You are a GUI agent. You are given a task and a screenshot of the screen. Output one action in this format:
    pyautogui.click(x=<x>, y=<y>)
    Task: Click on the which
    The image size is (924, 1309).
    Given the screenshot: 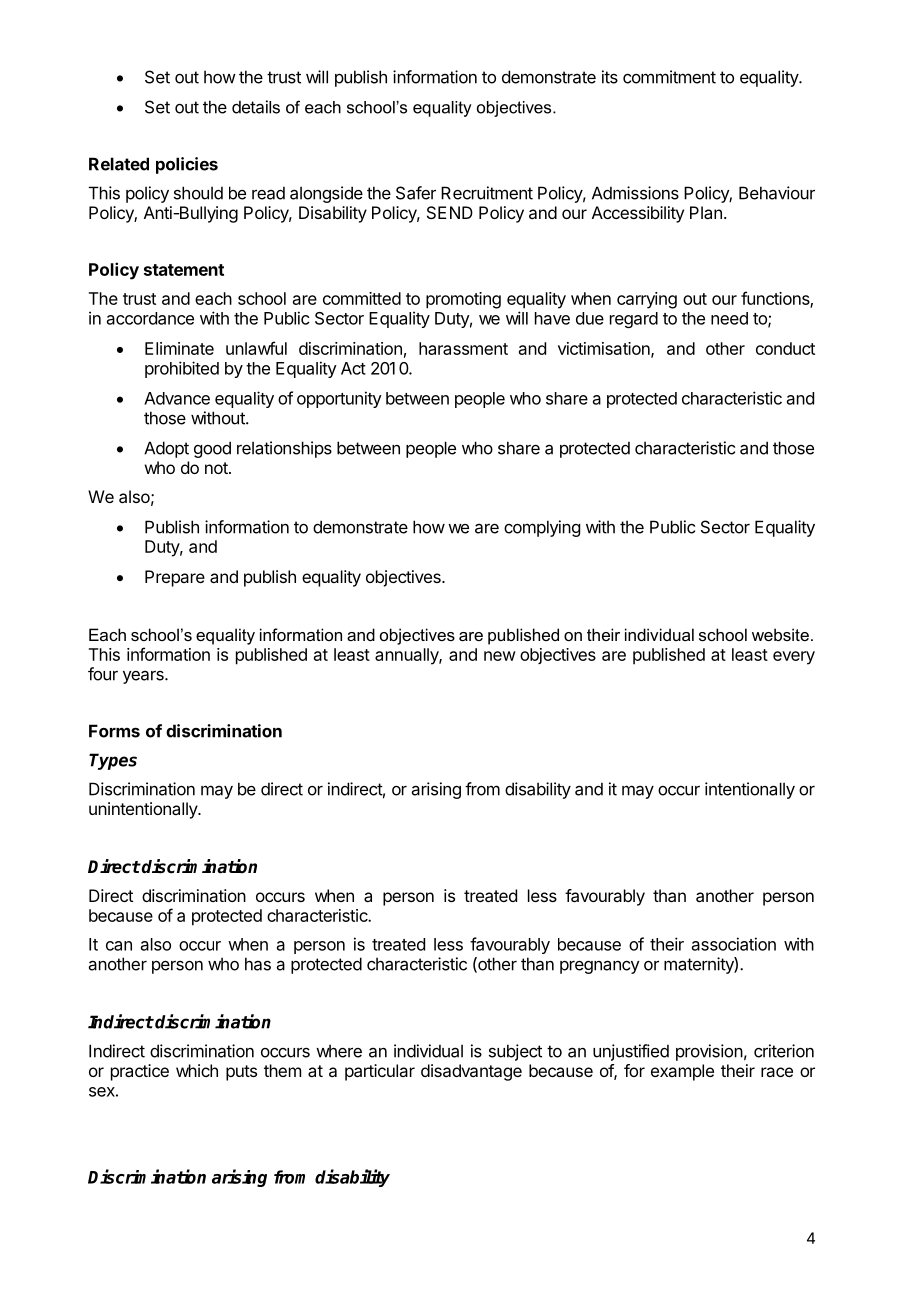 What is the action you would take?
    pyautogui.click(x=197, y=1070)
